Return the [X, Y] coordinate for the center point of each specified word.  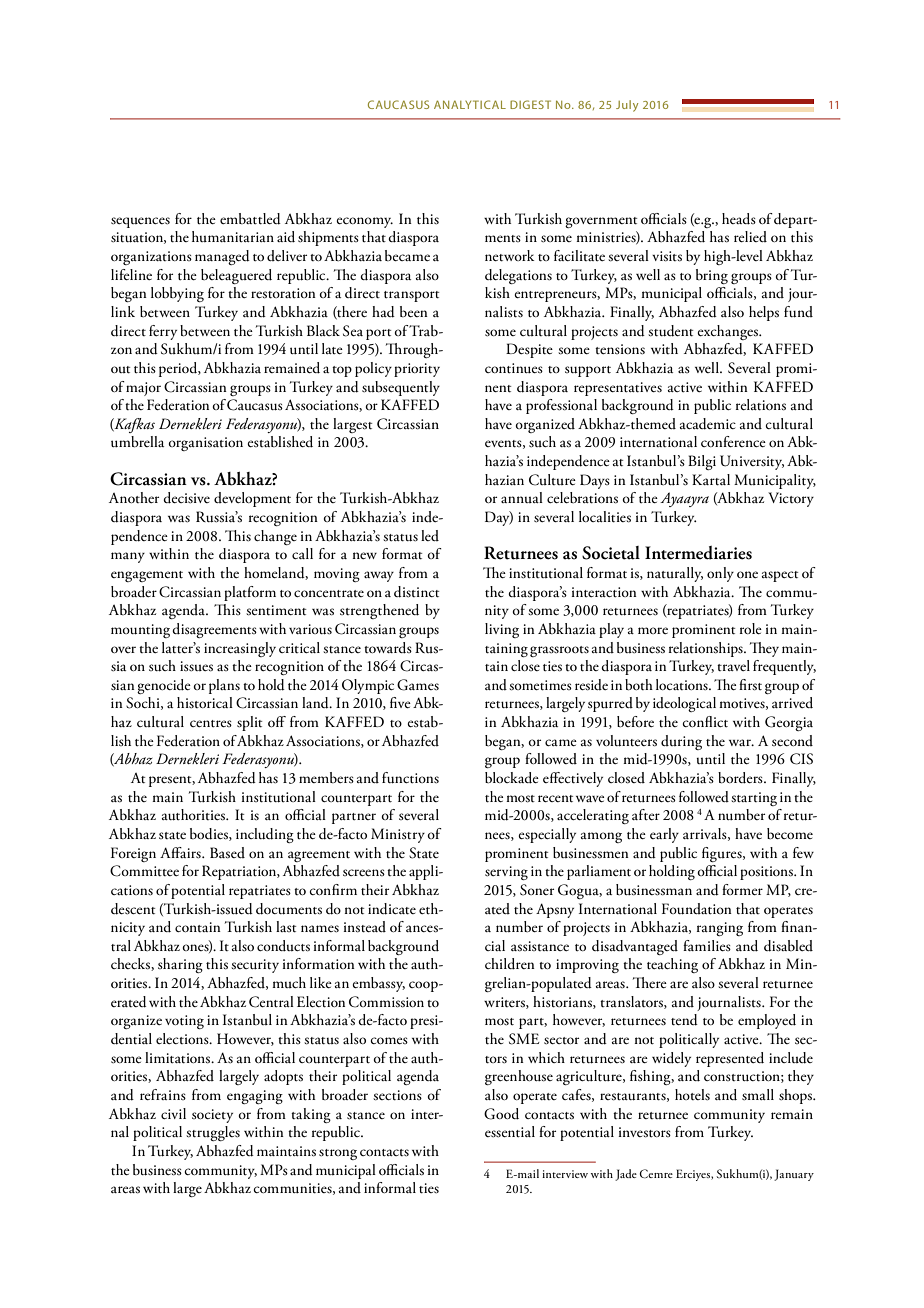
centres [211, 724]
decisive [186, 498]
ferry [163, 332]
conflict [705, 721]
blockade [512, 778]
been [414, 311]
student [670, 331]
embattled [250, 219]
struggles [213, 1133]
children [510, 964]
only [720, 574]
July [627, 106]
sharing [180, 965]
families [707, 945]
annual [522, 497]
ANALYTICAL [470, 104]
